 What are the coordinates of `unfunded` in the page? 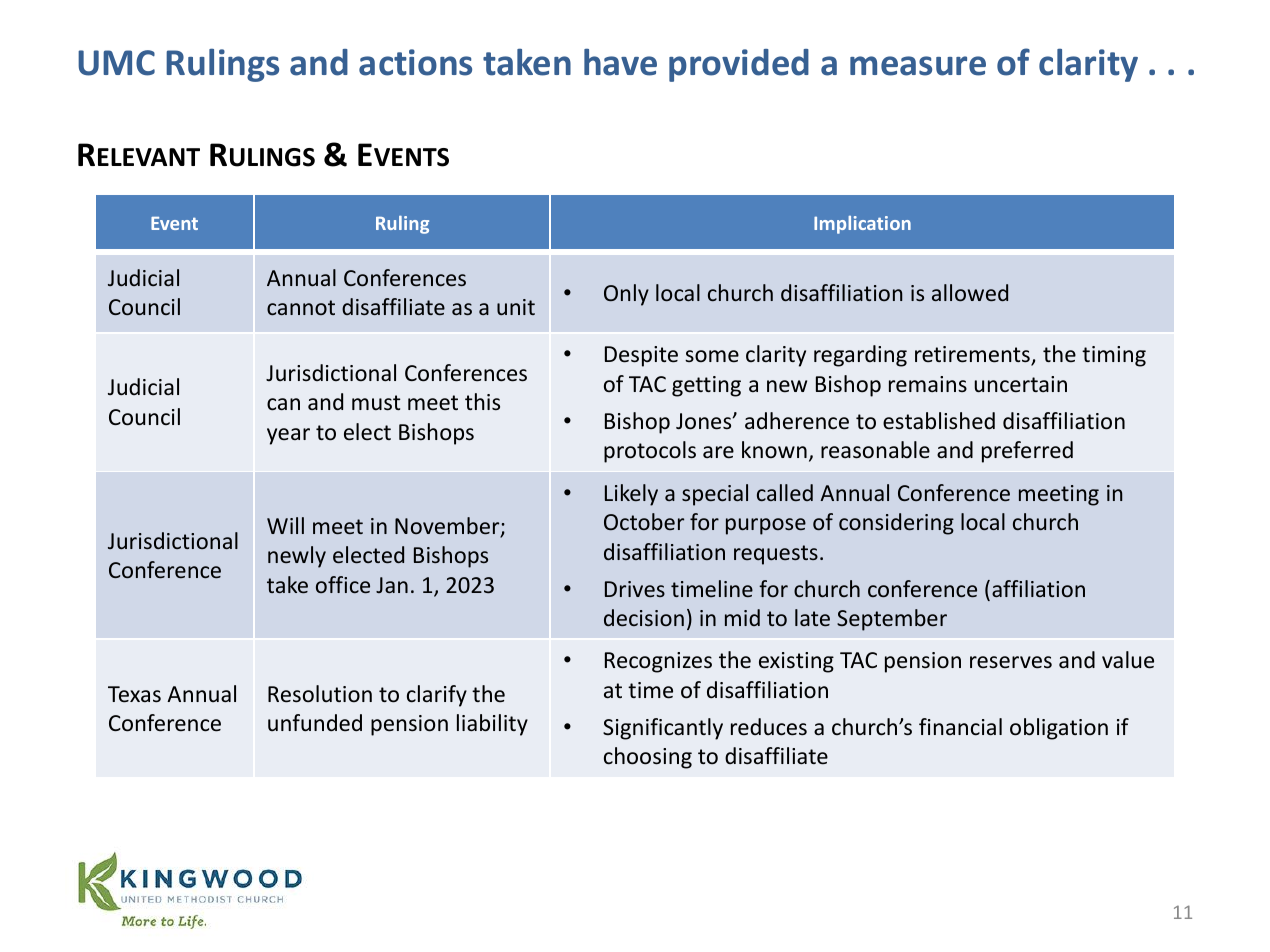 It's located at (315, 723).
